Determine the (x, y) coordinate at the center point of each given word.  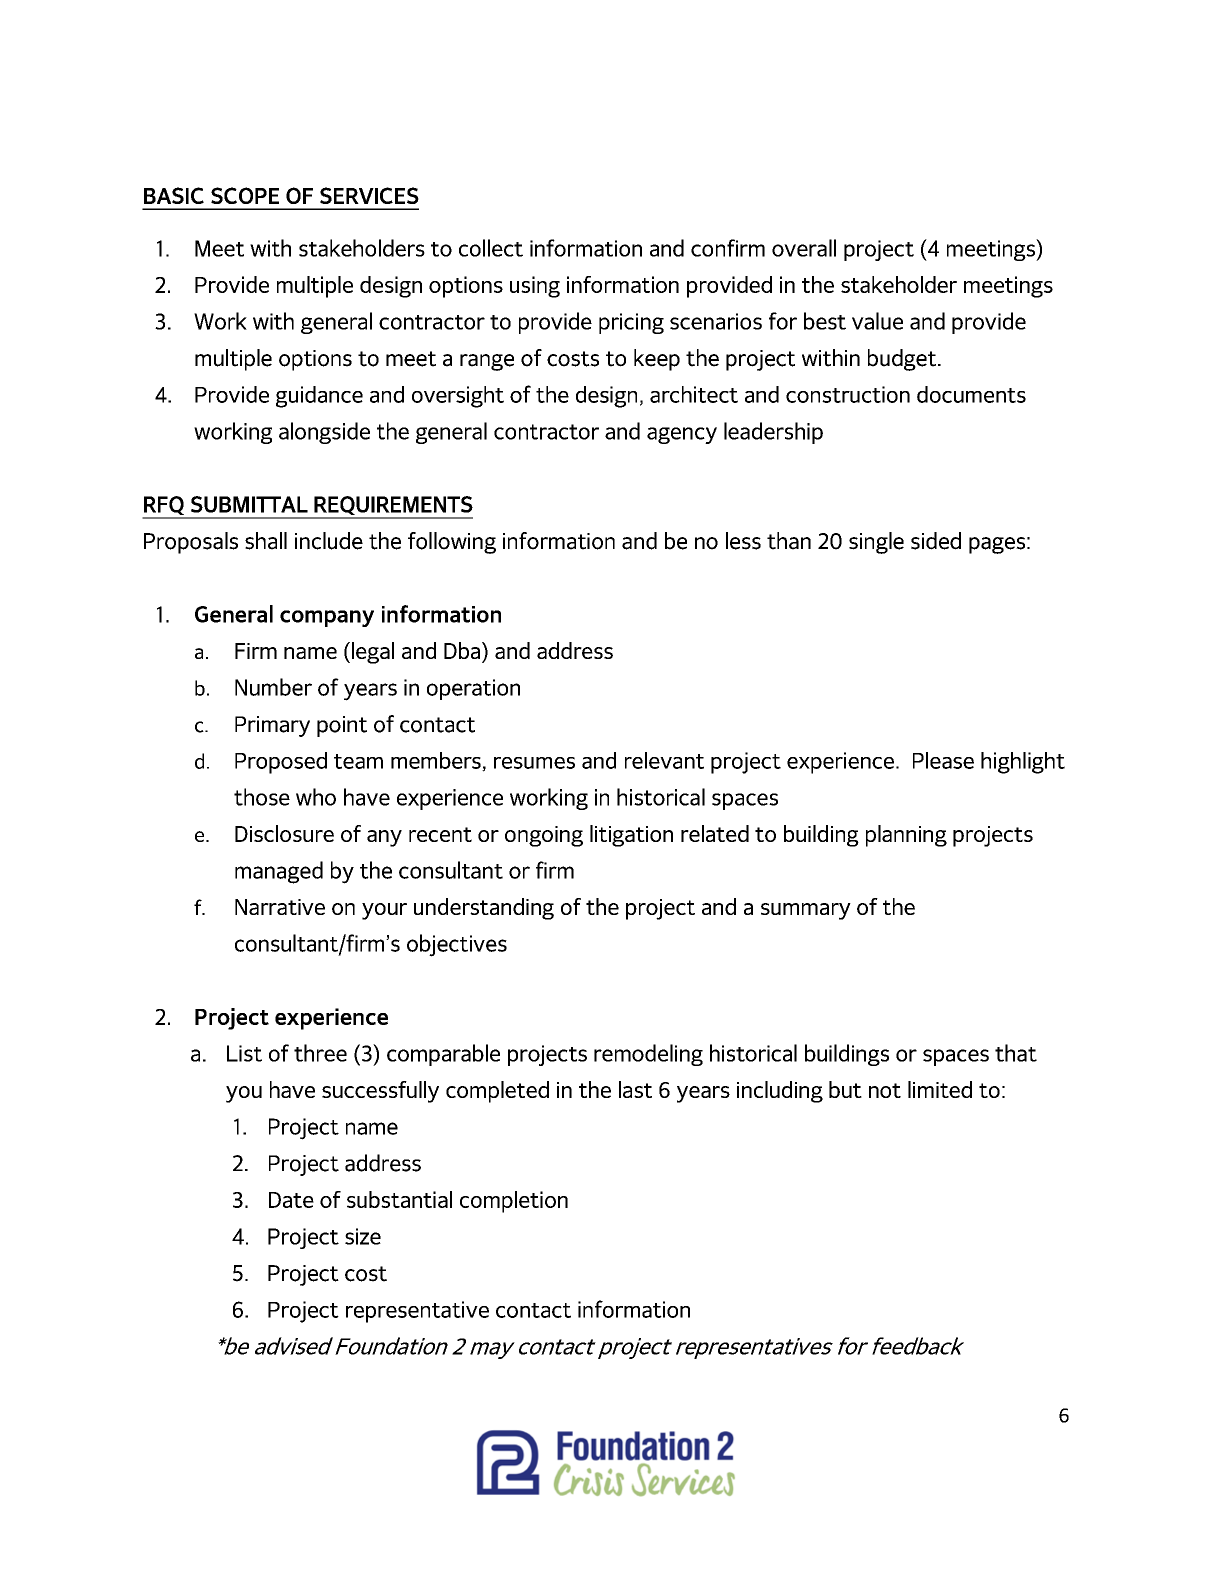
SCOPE (245, 195)
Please (943, 760)
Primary (272, 726)
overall (804, 248)
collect (491, 248)
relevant (664, 760)
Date (291, 1200)
